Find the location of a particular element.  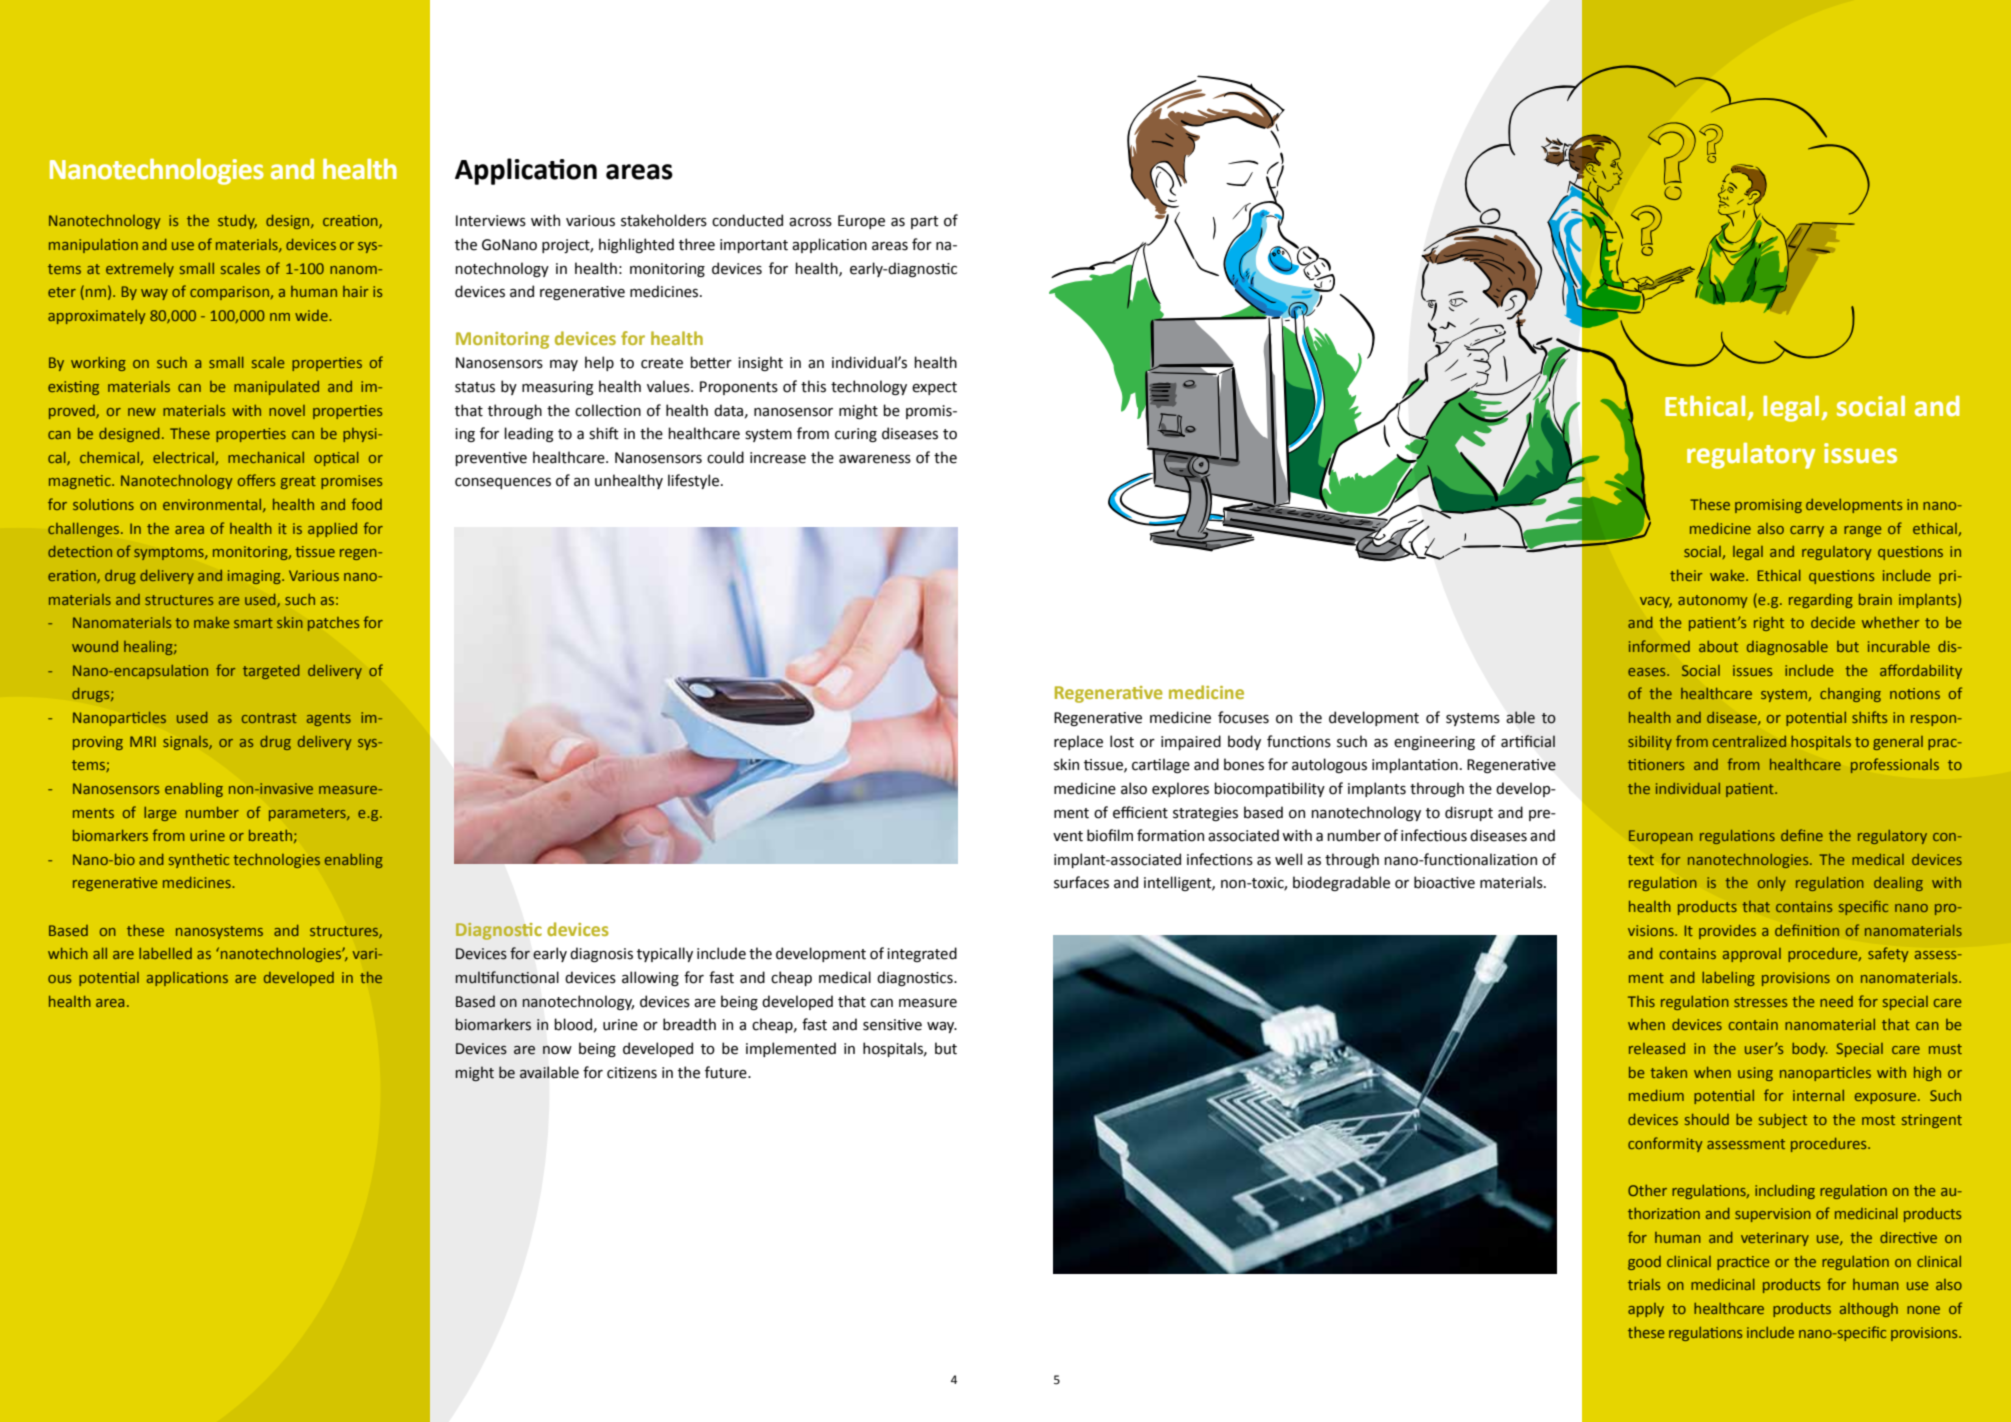

expect is located at coordinates (934, 388).
